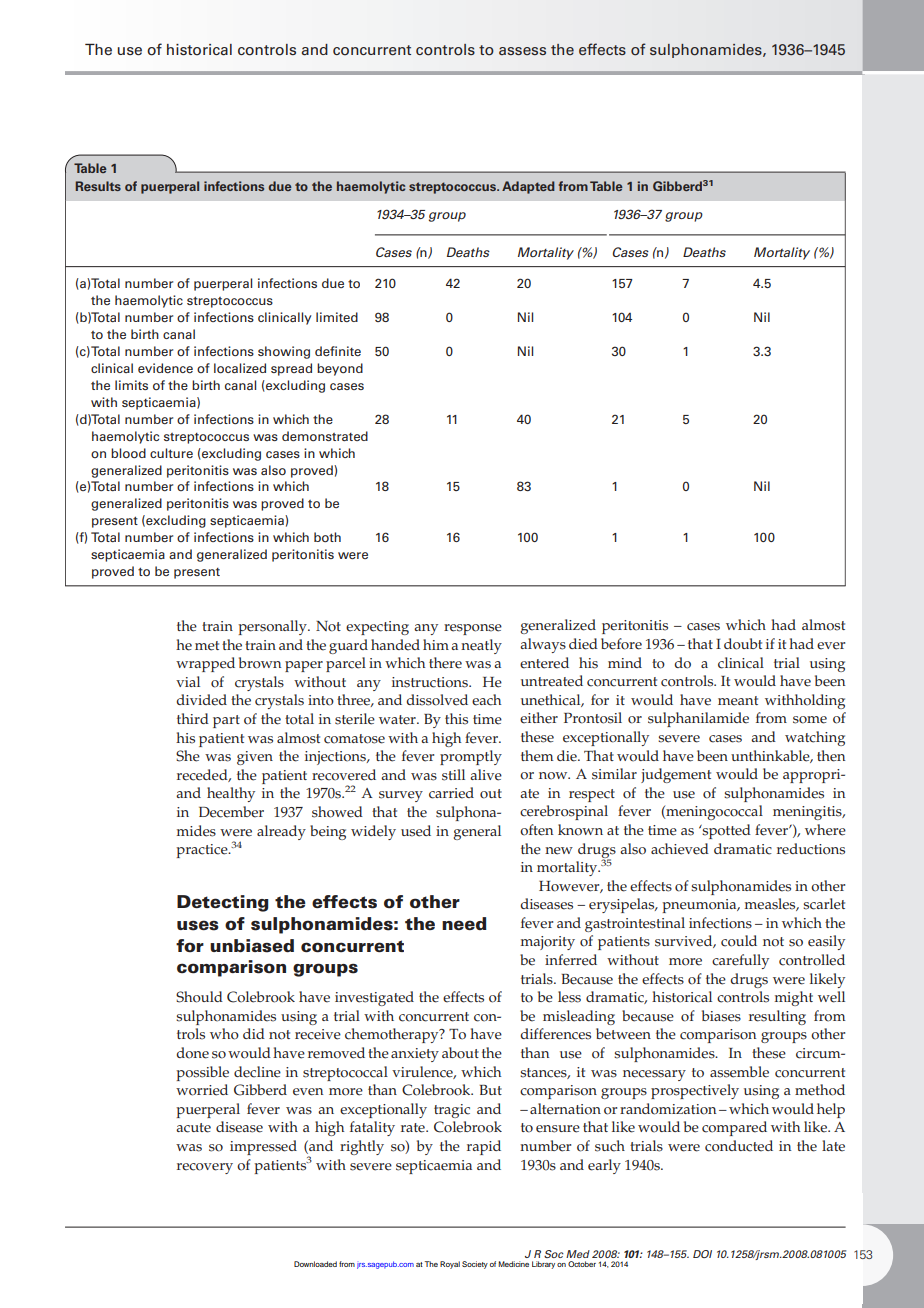 This image has width=924, height=1308. Describe the element at coordinates (205, 1168) in the image. I see `recovery` at that location.
